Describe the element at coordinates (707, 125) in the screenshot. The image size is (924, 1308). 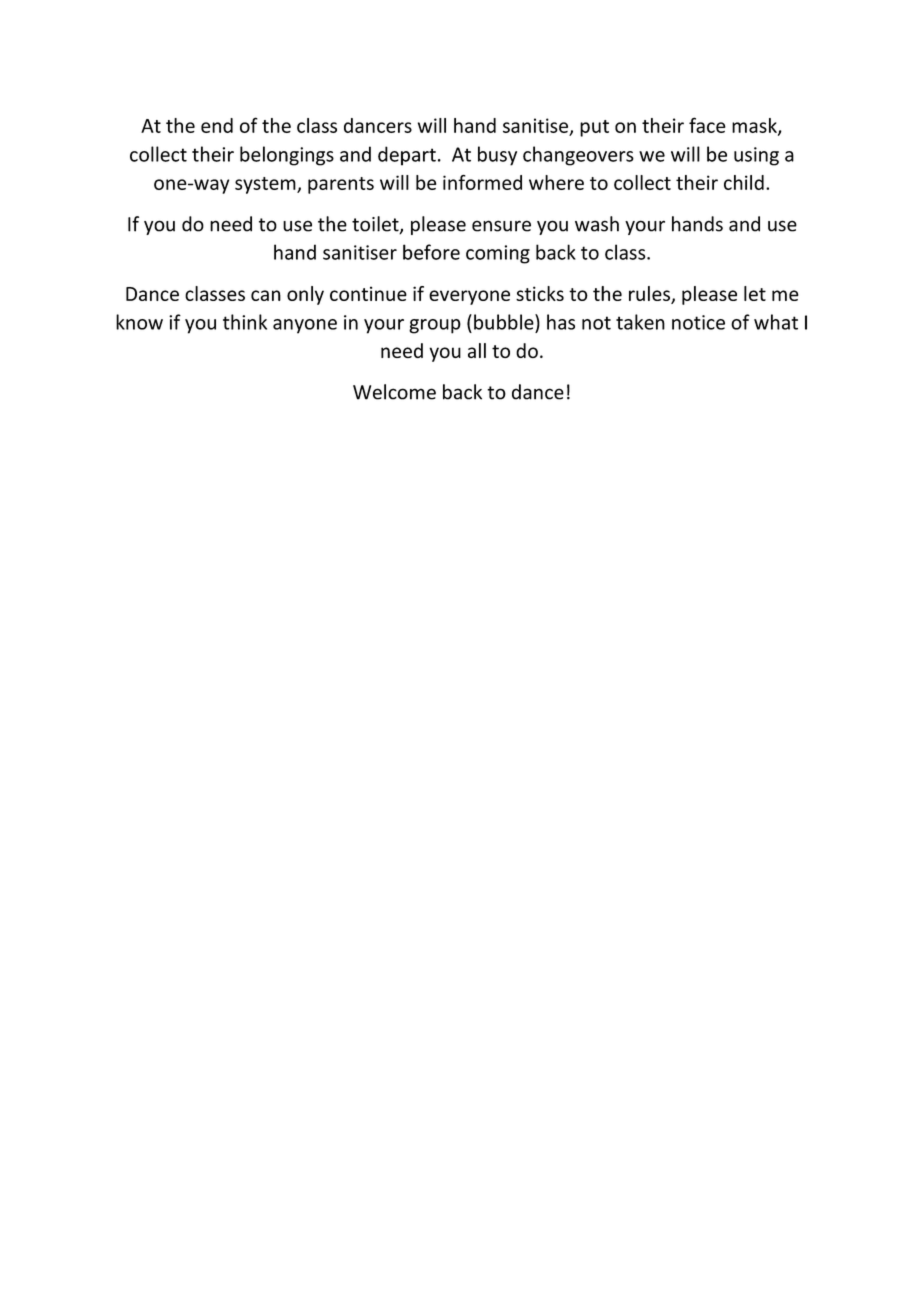
I see `face` at that location.
